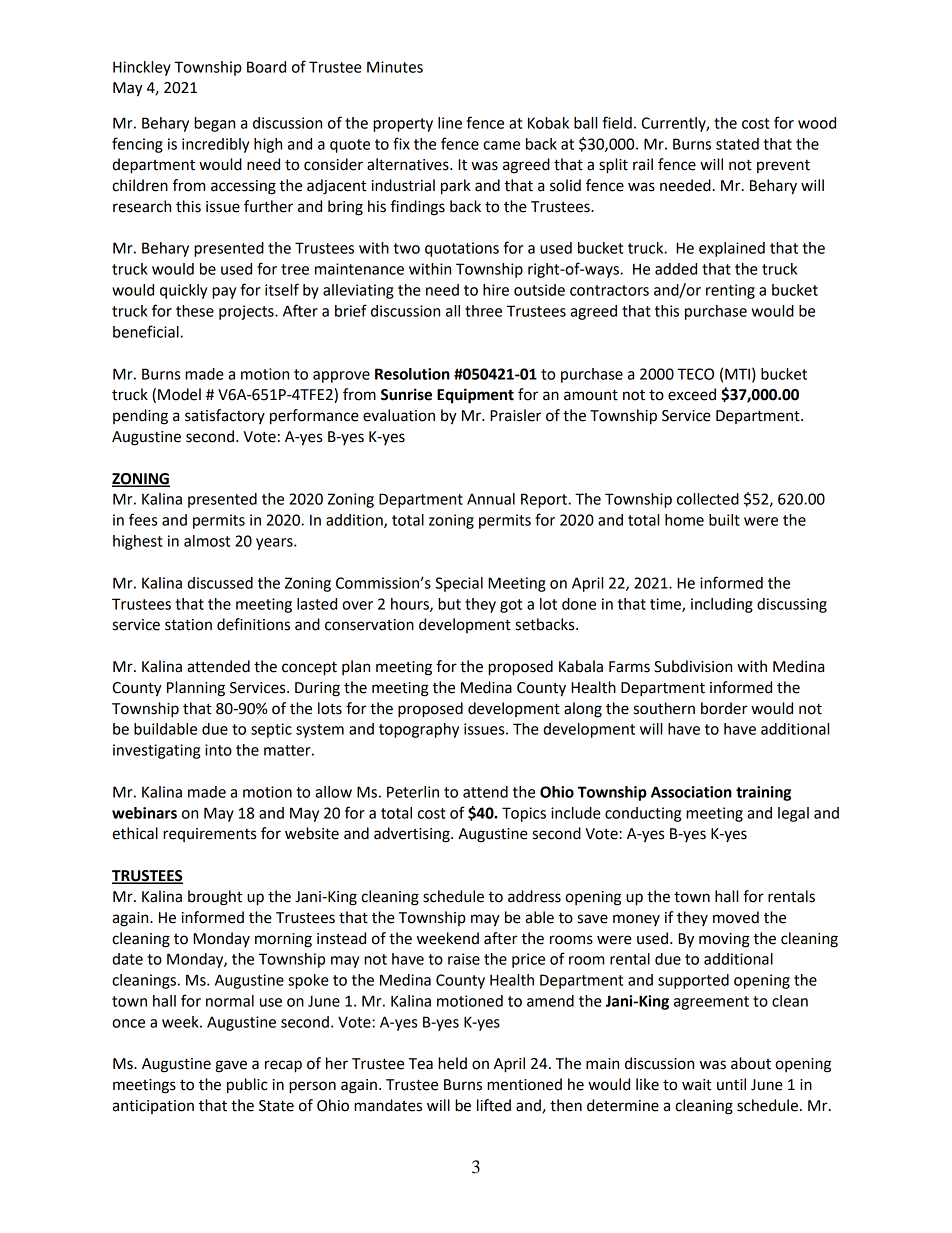  I want to click on held, so click(452, 1063).
